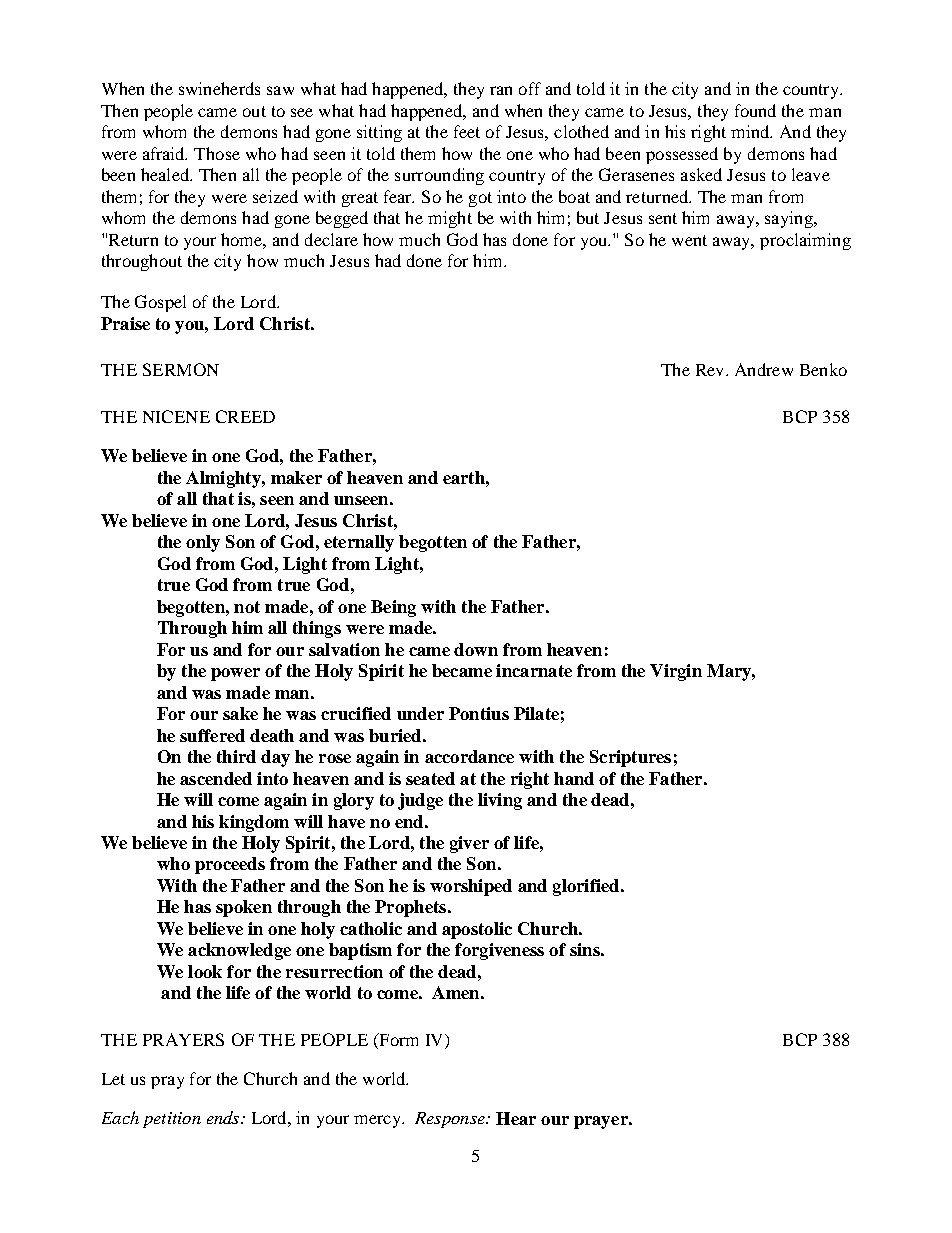 Image resolution: width=952 pixels, height=1233 pixels. What do you see at coordinates (516, 1118) in the page?
I see `Hear` at bounding box center [516, 1118].
